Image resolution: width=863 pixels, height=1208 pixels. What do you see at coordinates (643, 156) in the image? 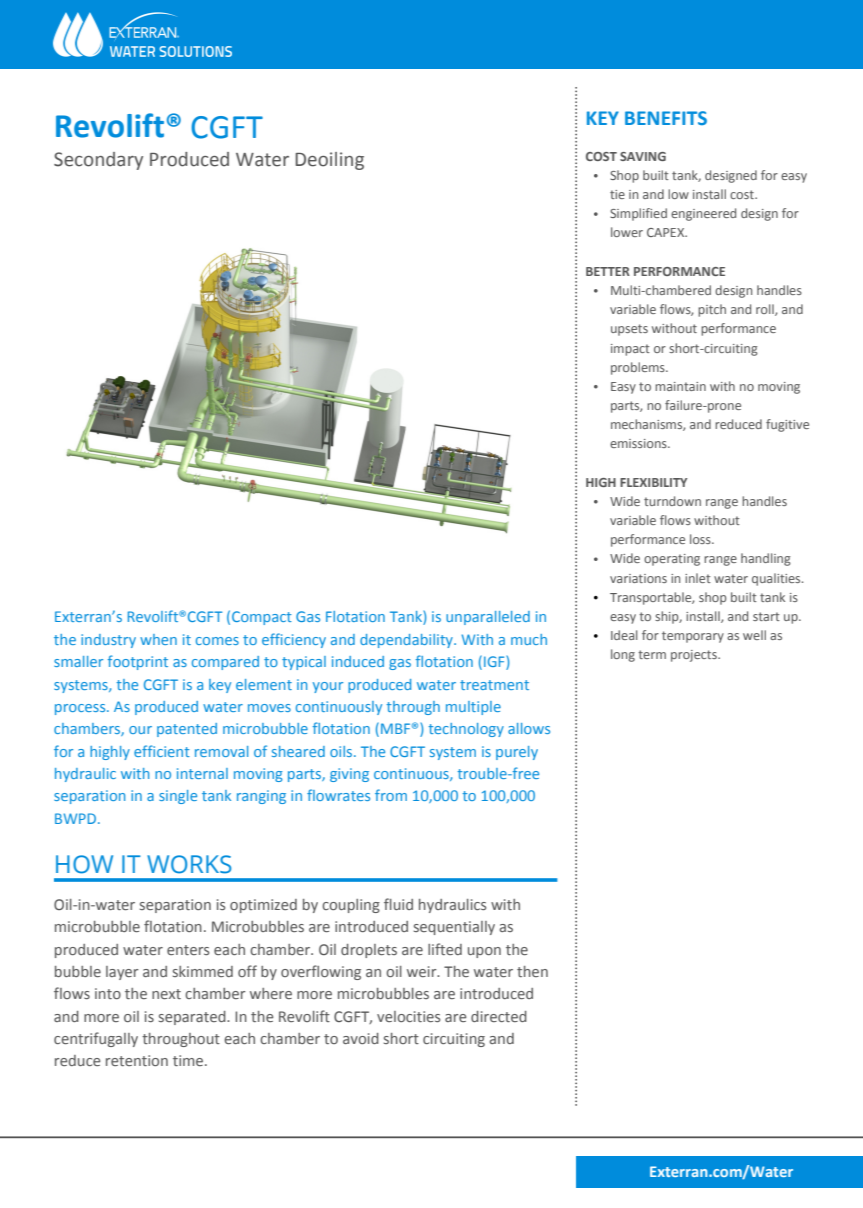
I see `SAVING` at bounding box center [643, 156].
